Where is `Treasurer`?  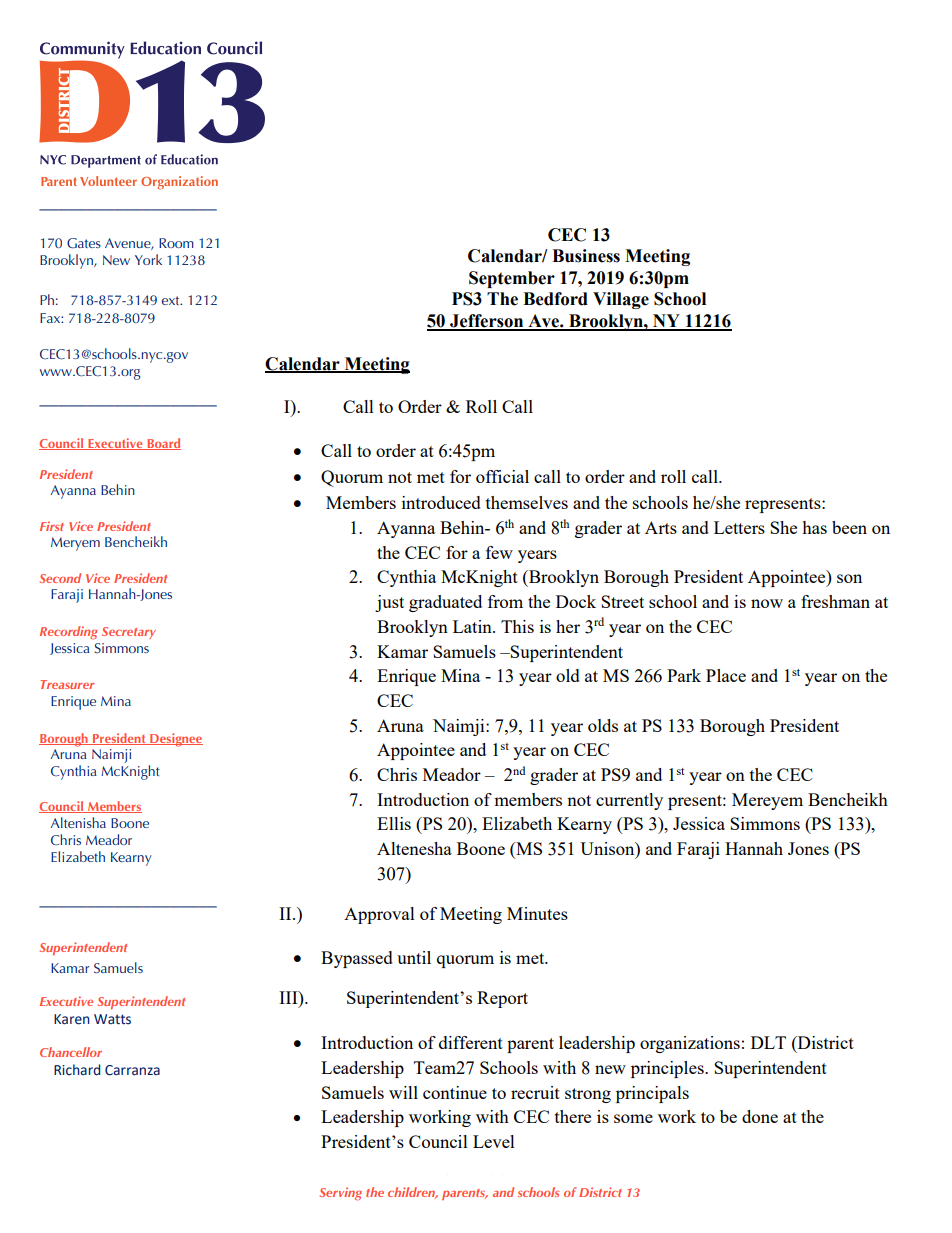 Treasurer is located at coordinates (67, 684).
